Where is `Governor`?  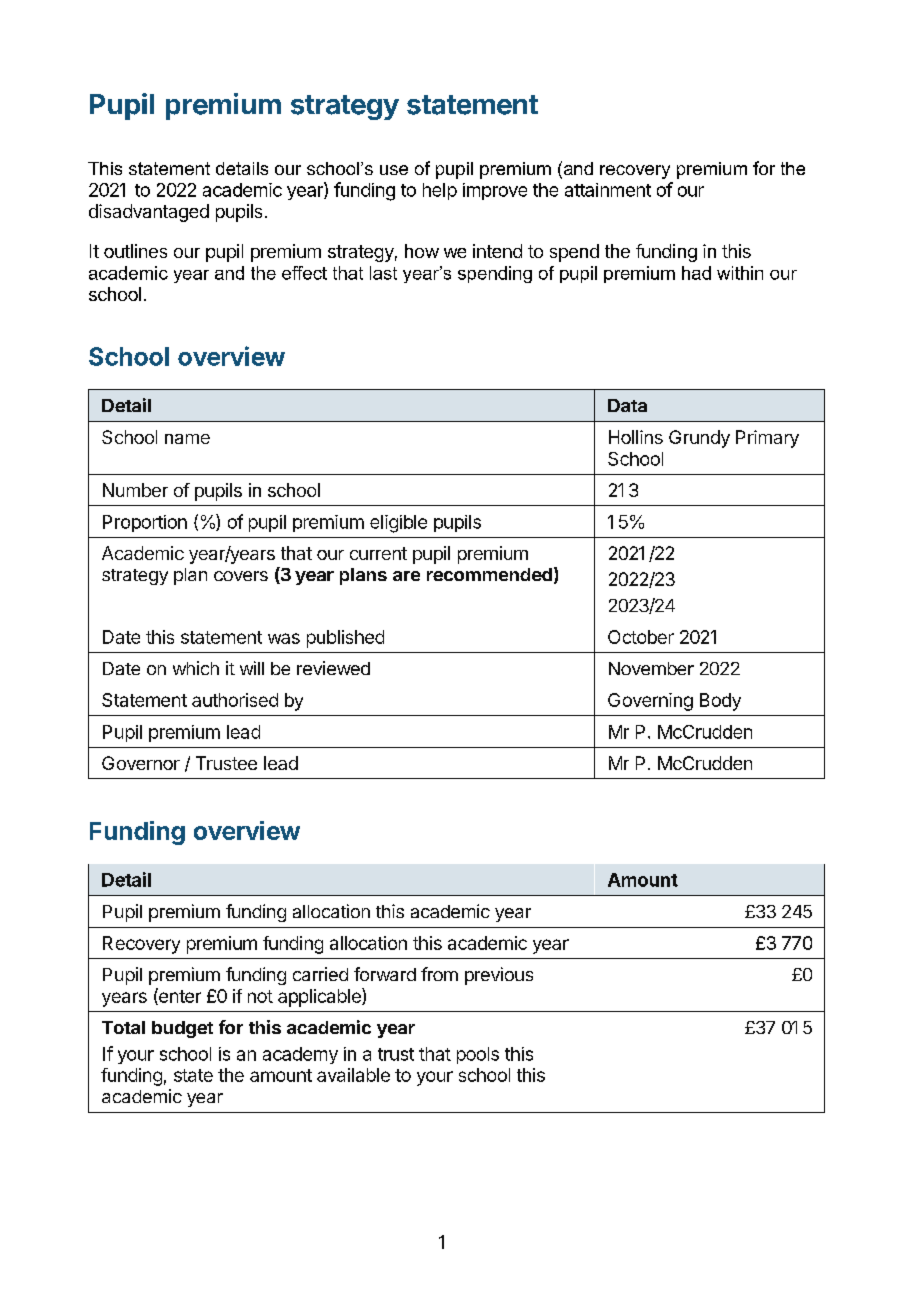
Governor is located at coordinates (141, 763).
